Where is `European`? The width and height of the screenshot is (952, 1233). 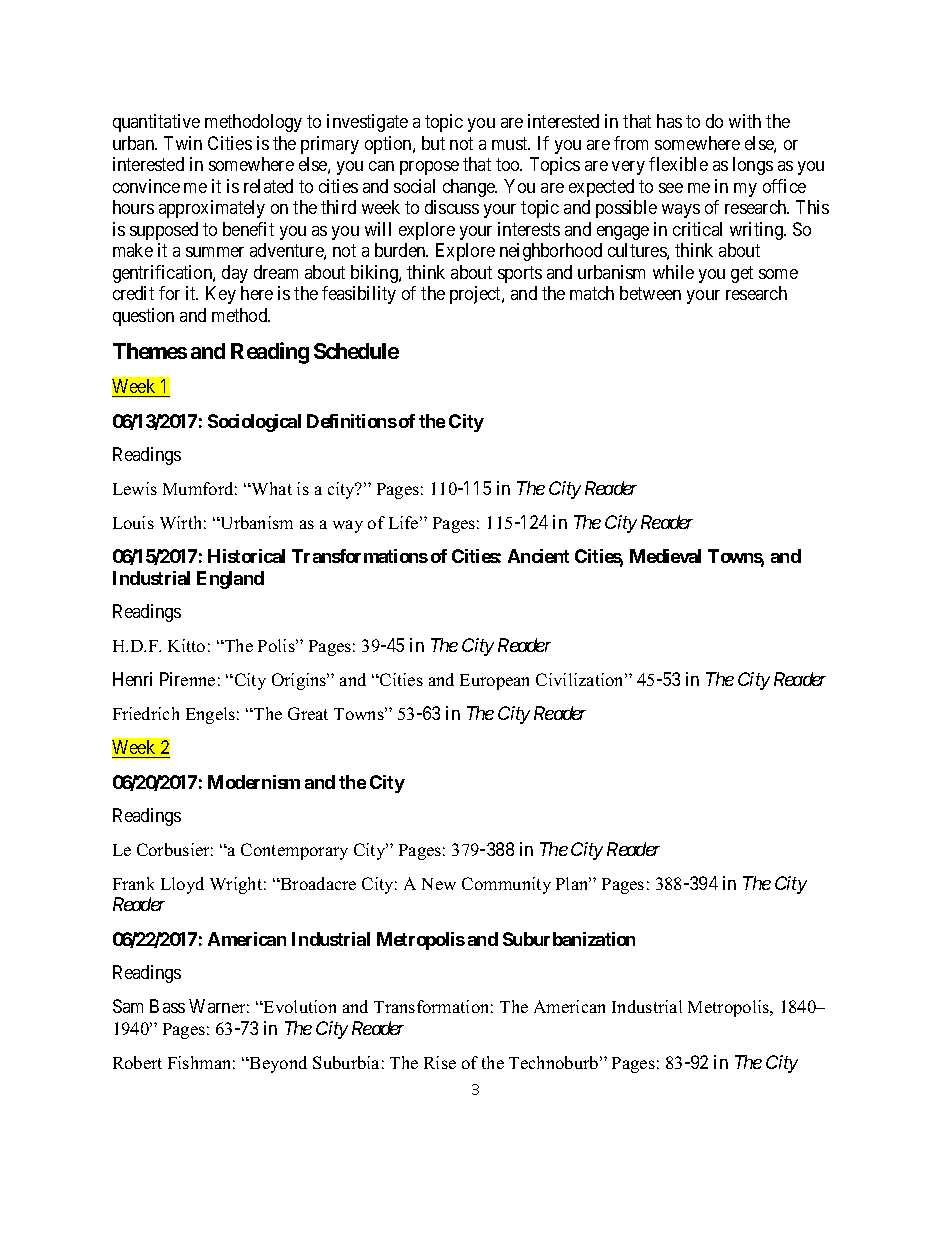
European is located at coordinates (494, 682).
